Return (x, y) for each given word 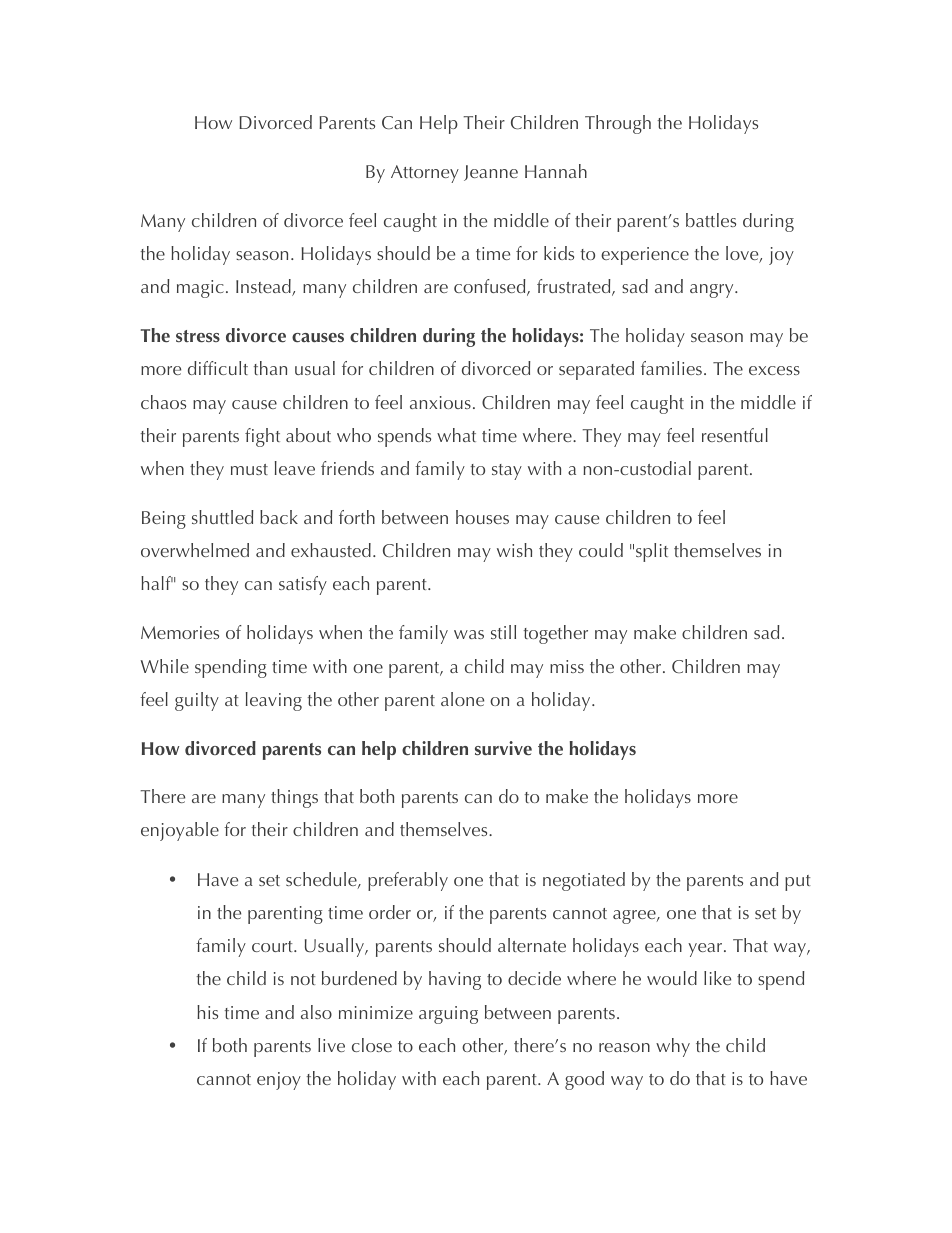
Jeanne (491, 173)
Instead (264, 287)
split (652, 552)
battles (711, 220)
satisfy (303, 585)
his (207, 1012)
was (469, 634)
